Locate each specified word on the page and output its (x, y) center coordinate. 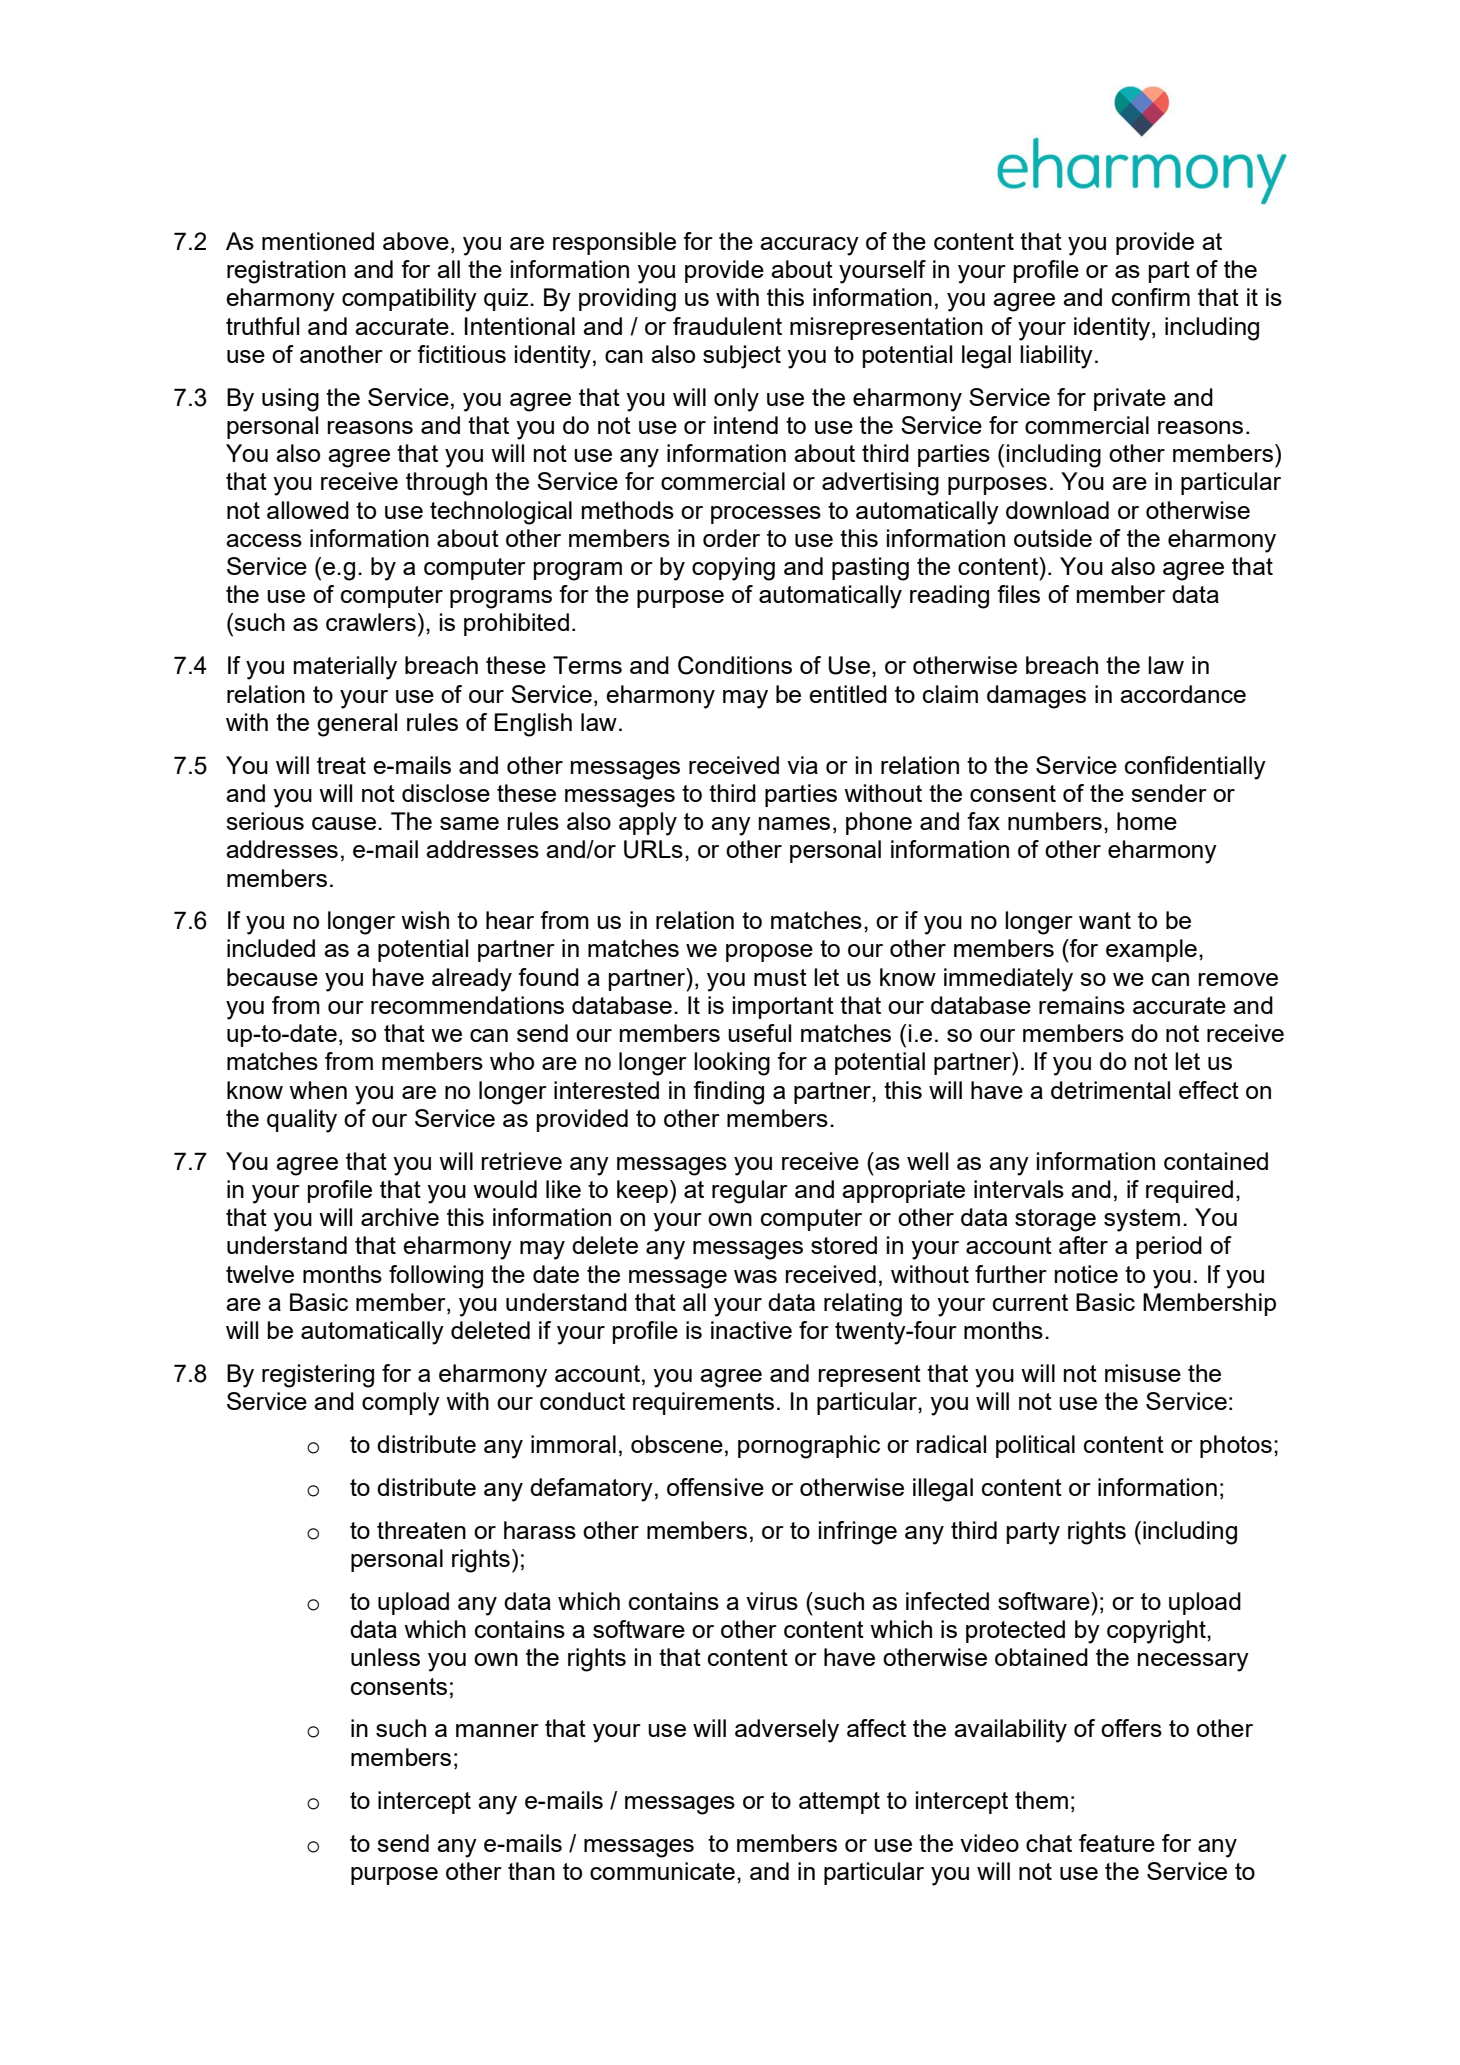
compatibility (409, 300)
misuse (1143, 1373)
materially (345, 668)
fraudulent (727, 326)
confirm (1151, 297)
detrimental (1110, 1090)
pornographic (809, 1447)
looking (732, 1064)
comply (401, 1404)
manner (497, 1730)
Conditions (735, 665)
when (318, 1090)
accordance (1183, 694)
